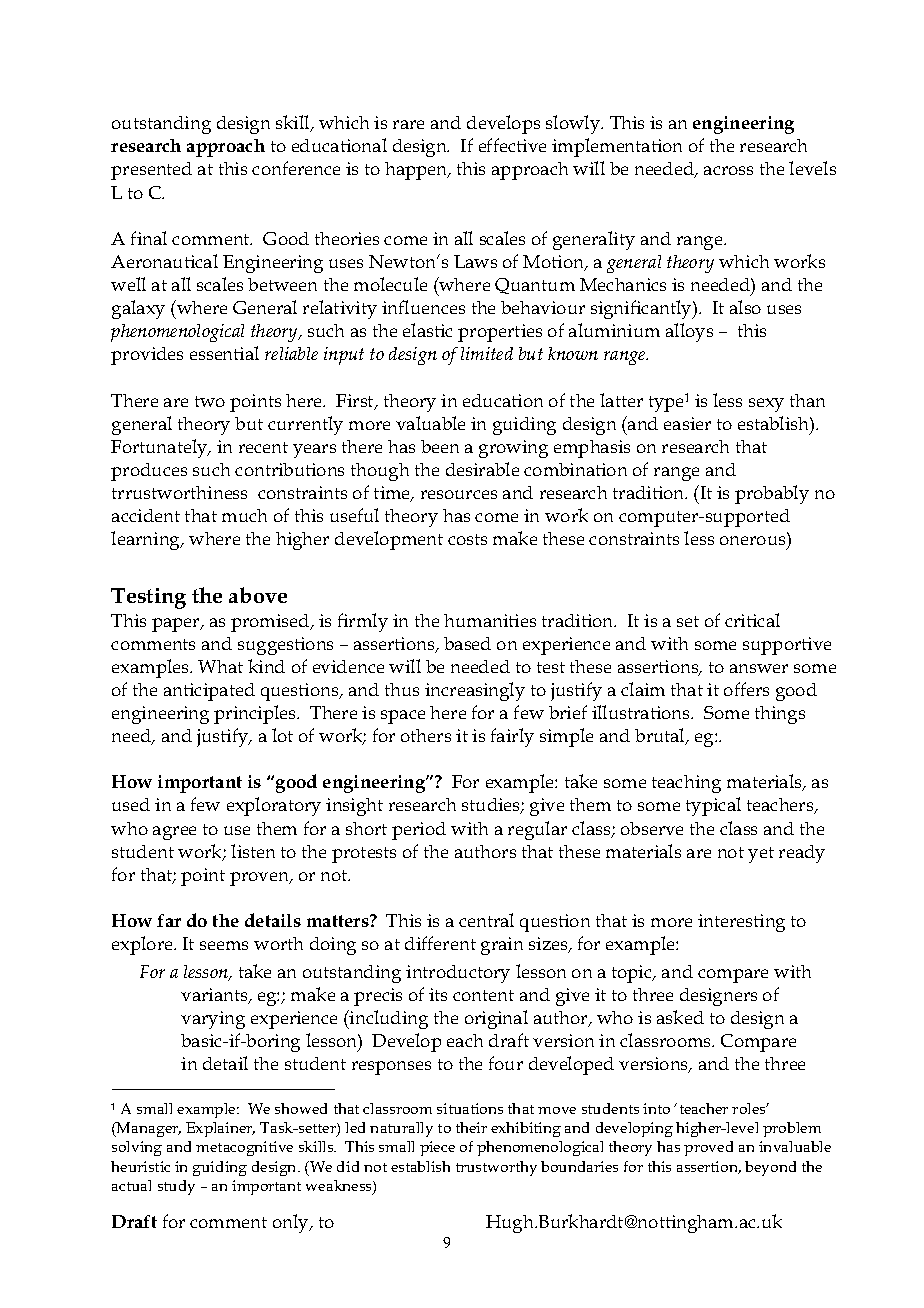  I want to click on central, so click(486, 920).
